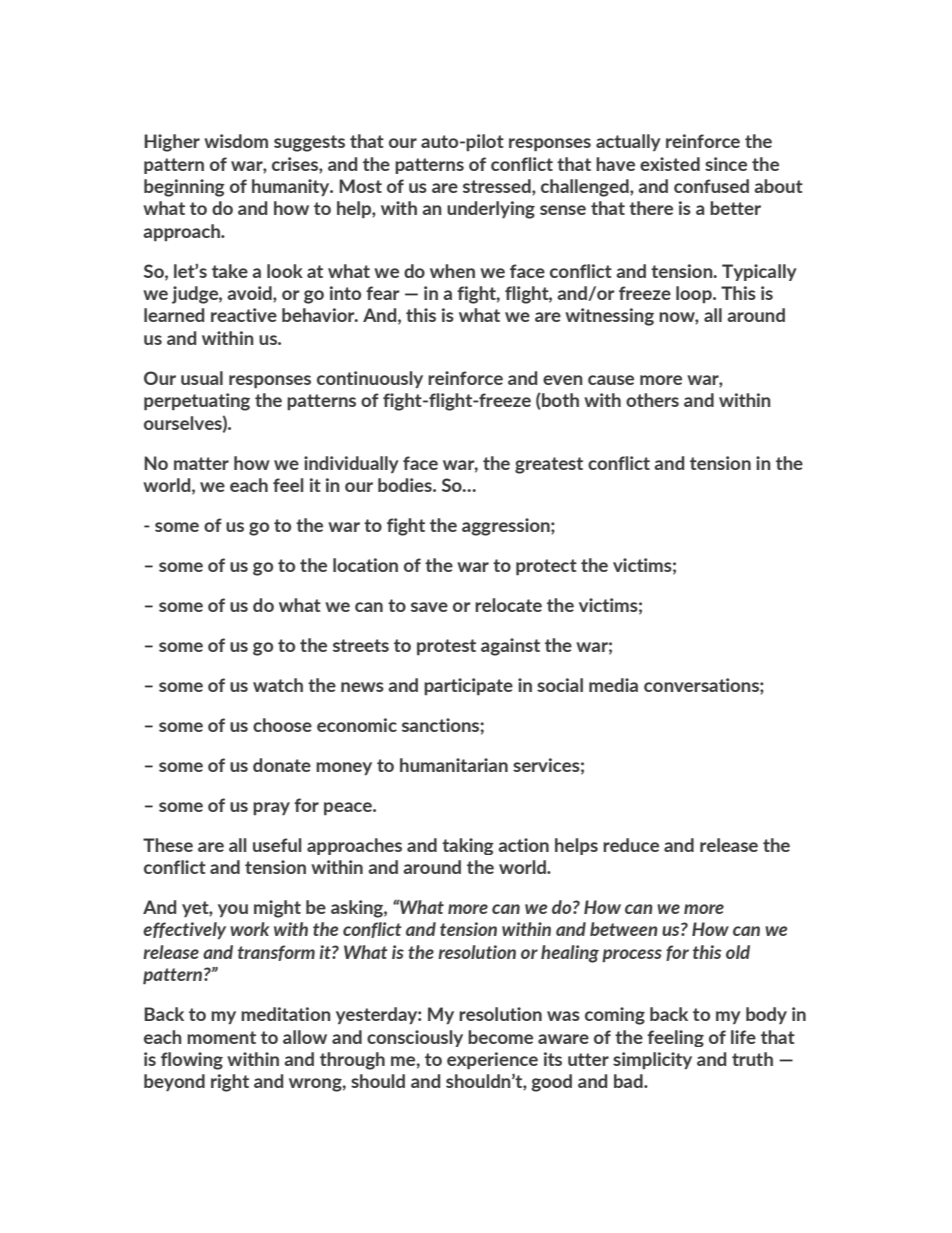 The width and height of the image is (952, 1233). Describe the element at coordinates (221, 1037) in the image. I see `moment` at that location.
